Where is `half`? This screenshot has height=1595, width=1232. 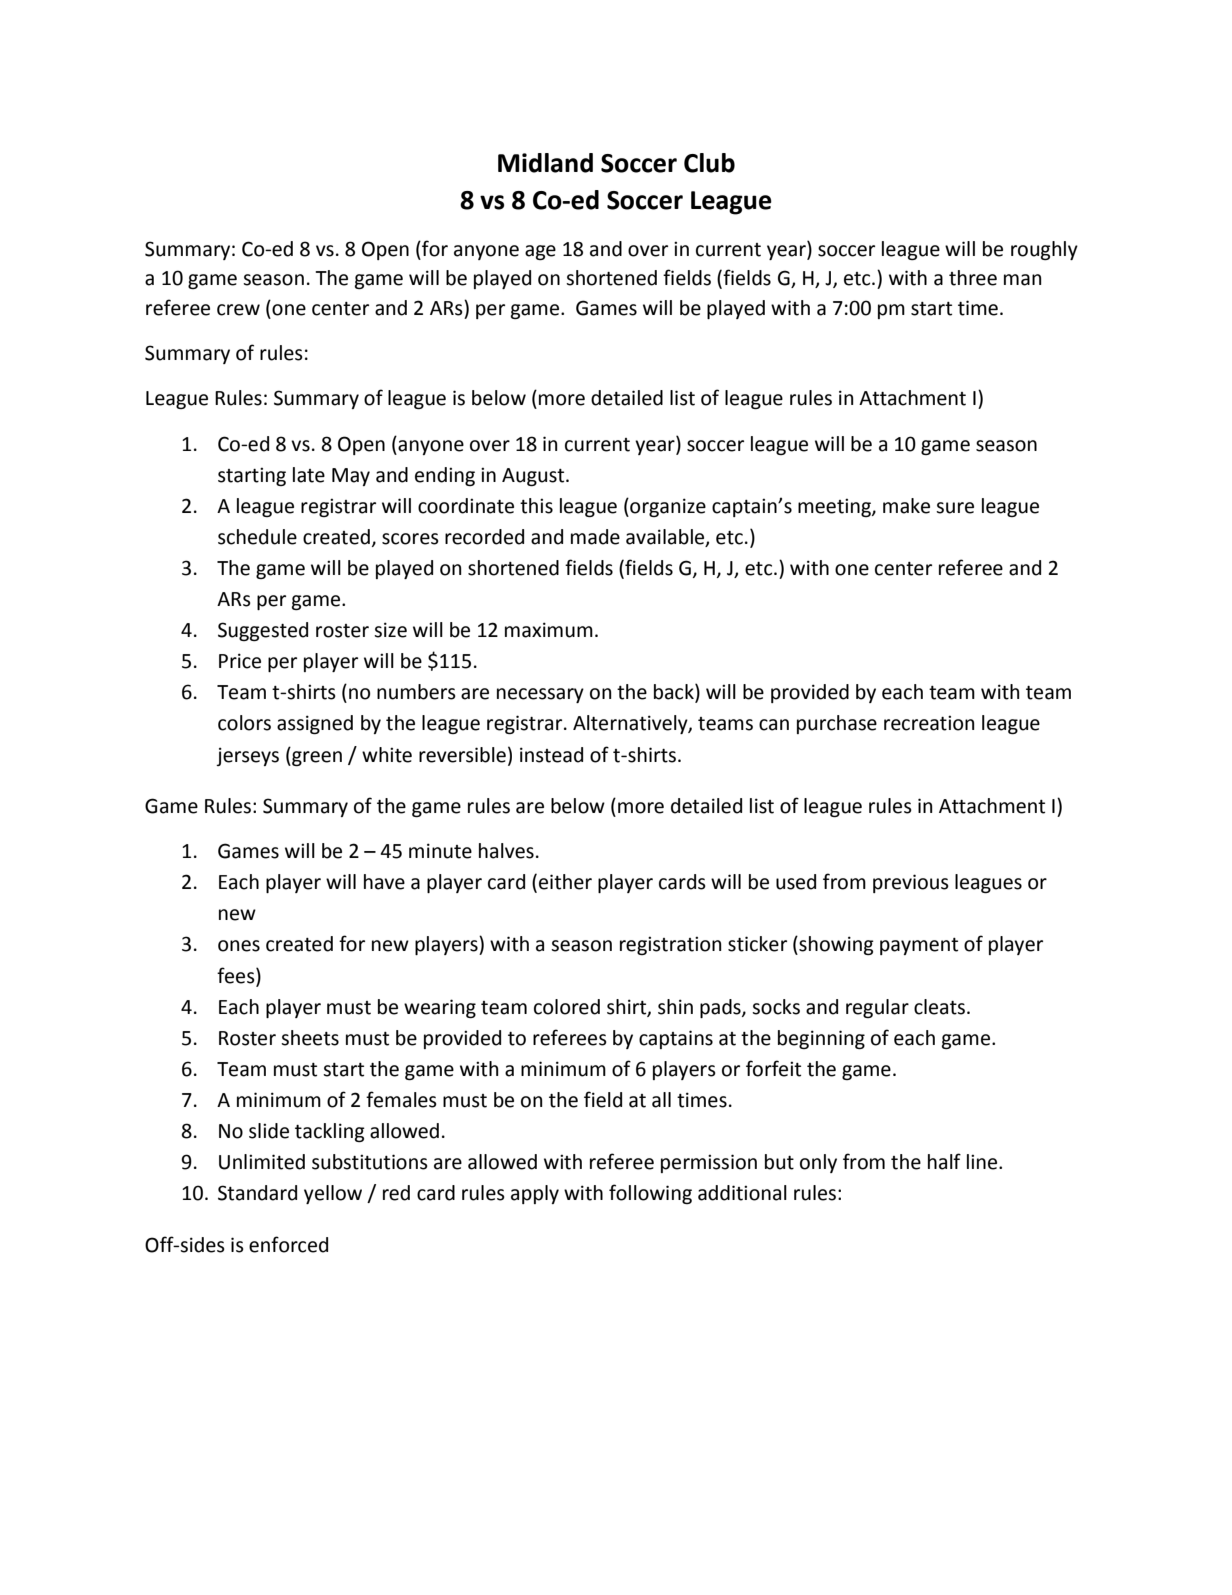 half is located at coordinates (944, 1161).
